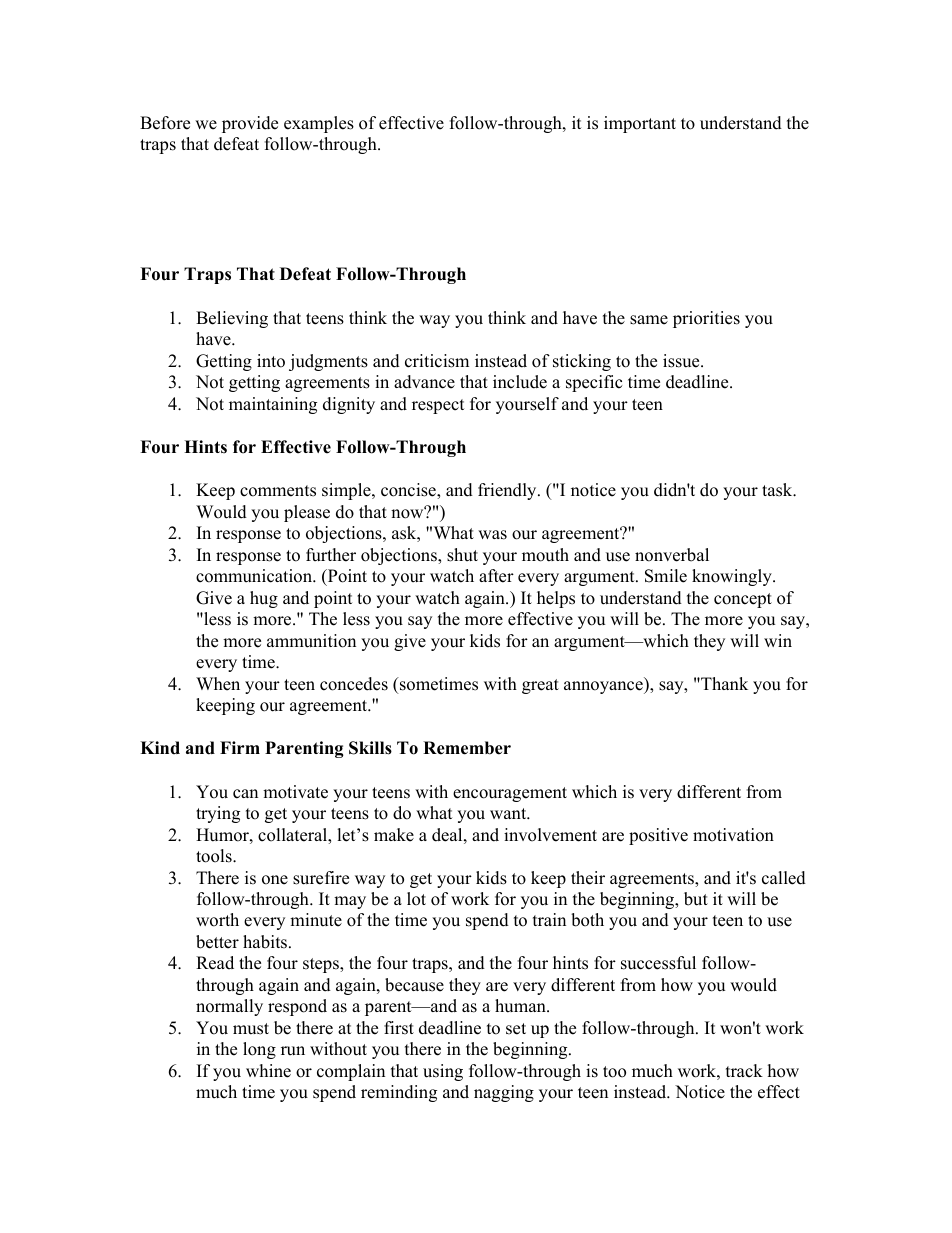 The width and height of the screenshot is (952, 1233). I want to click on using, so click(443, 1072).
